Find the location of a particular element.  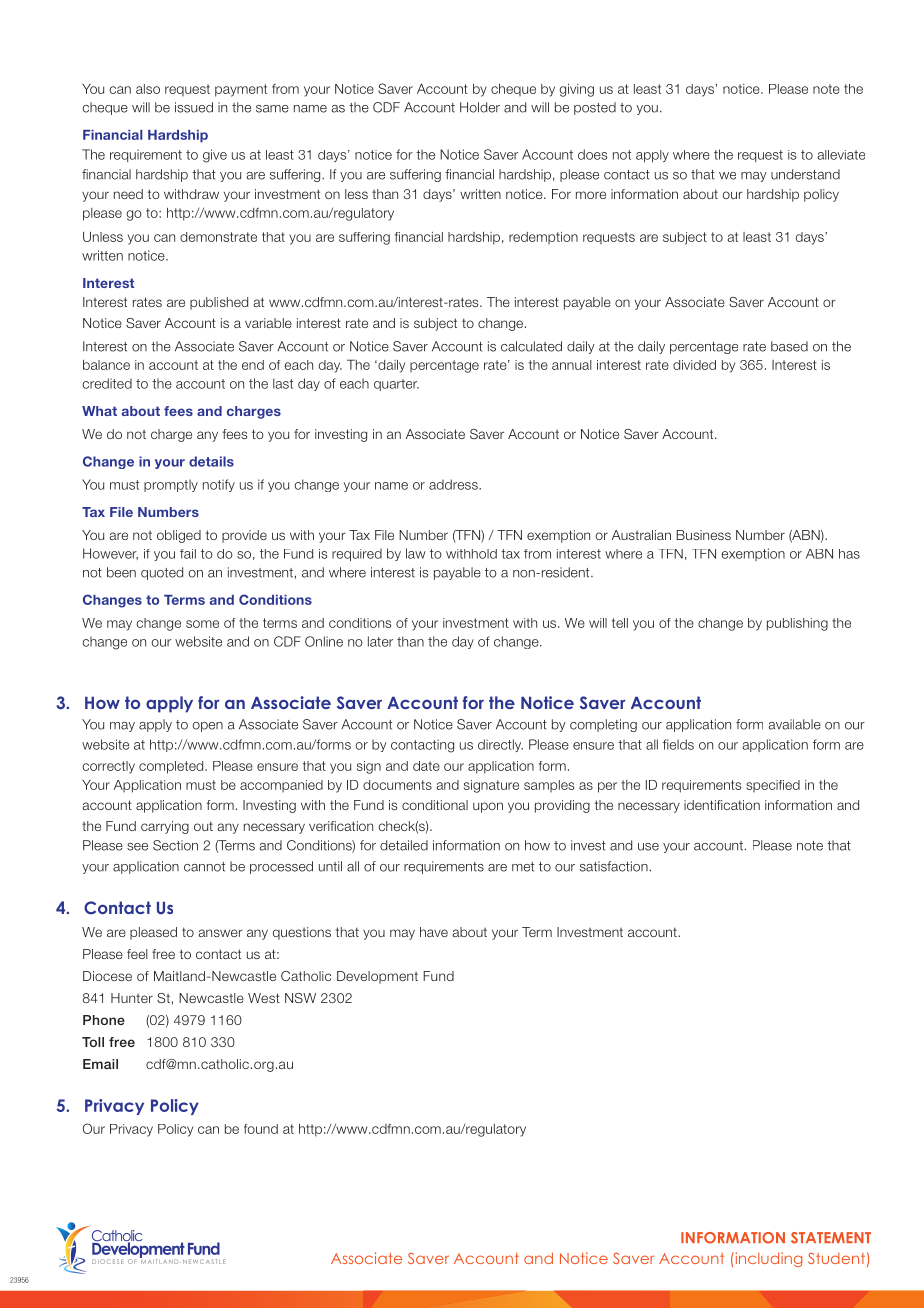

some is located at coordinates (202, 624).
